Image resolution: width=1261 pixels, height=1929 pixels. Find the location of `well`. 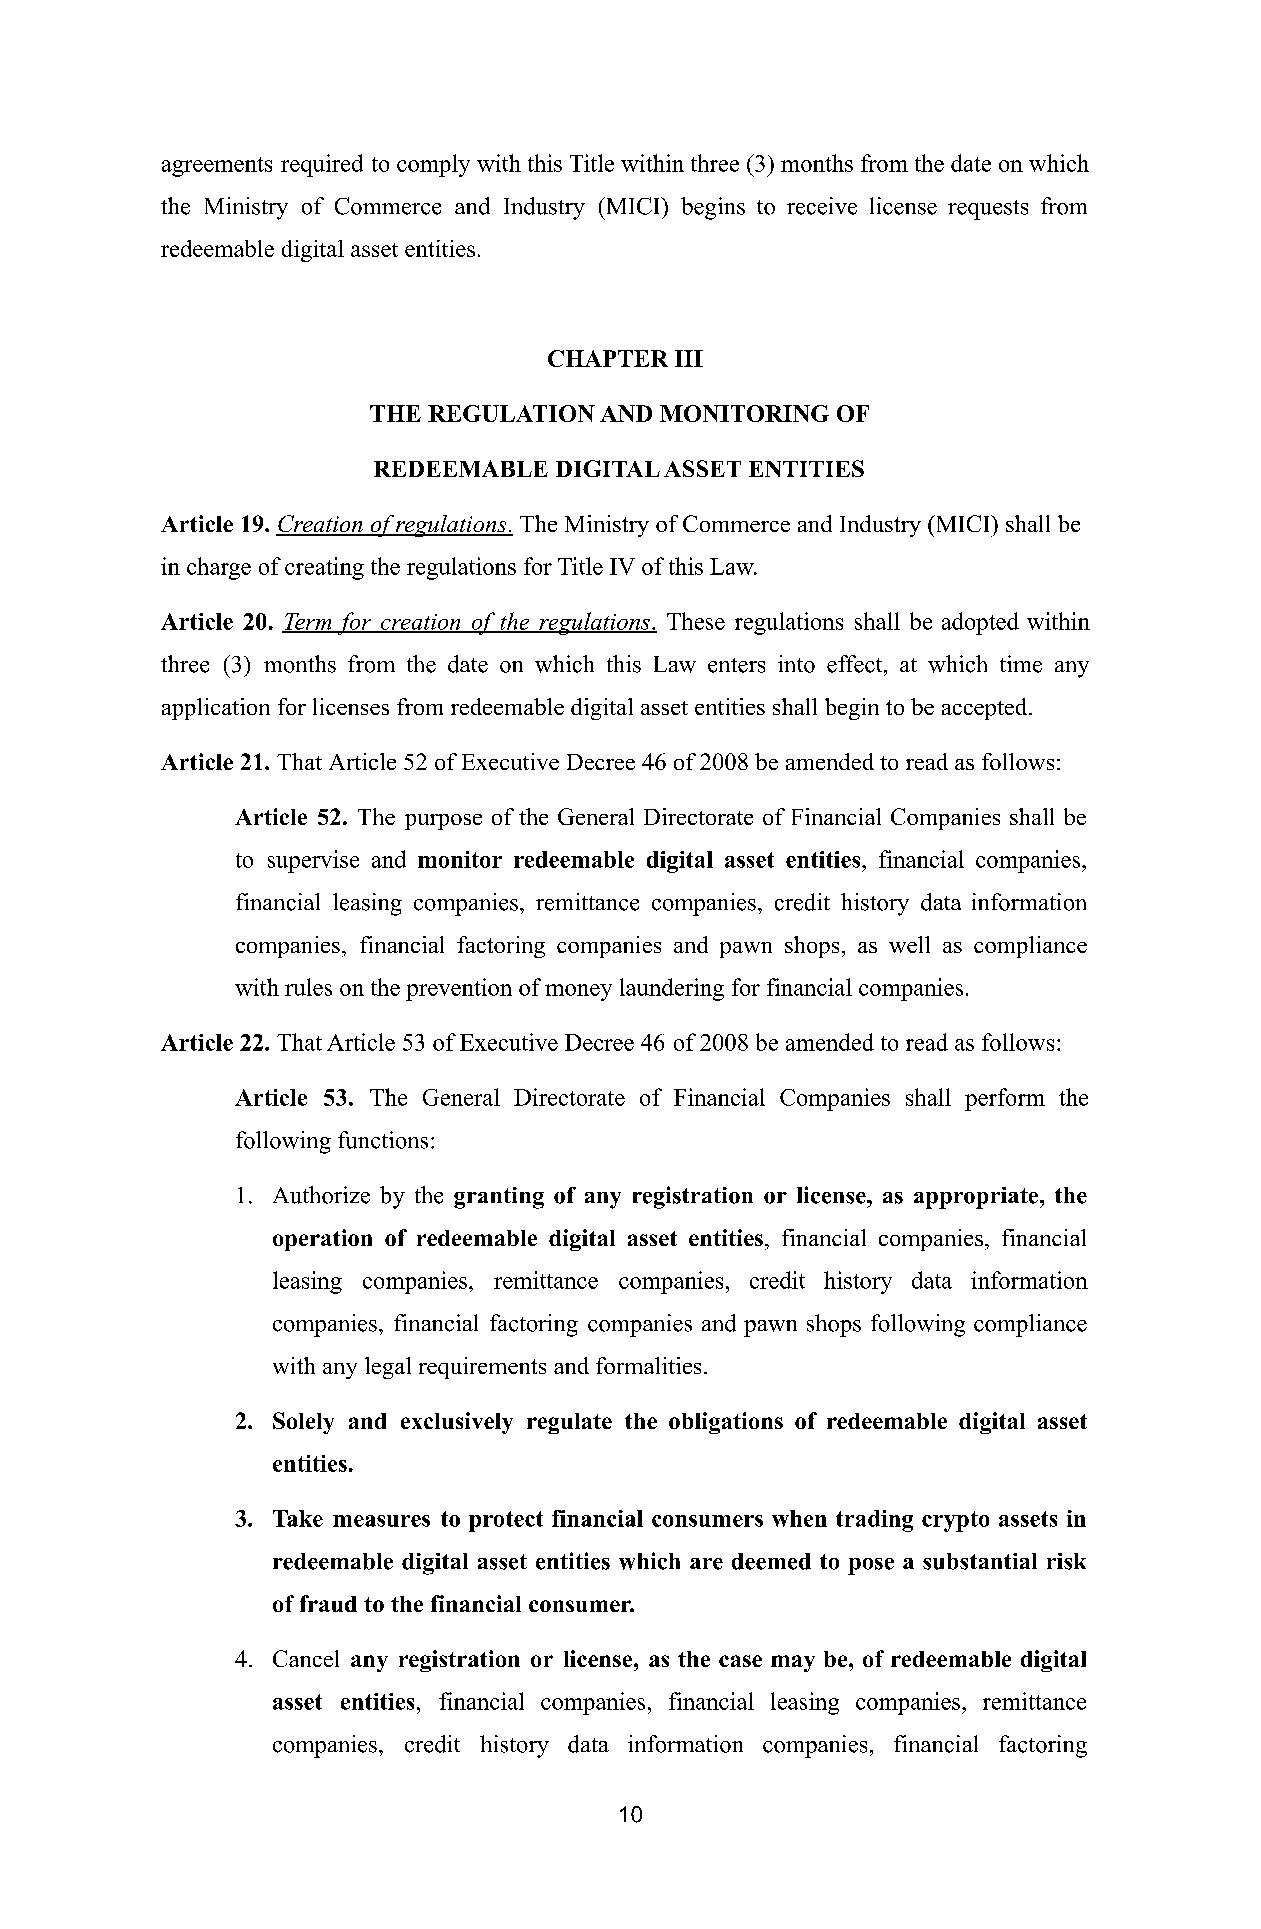

well is located at coordinates (909, 944).
